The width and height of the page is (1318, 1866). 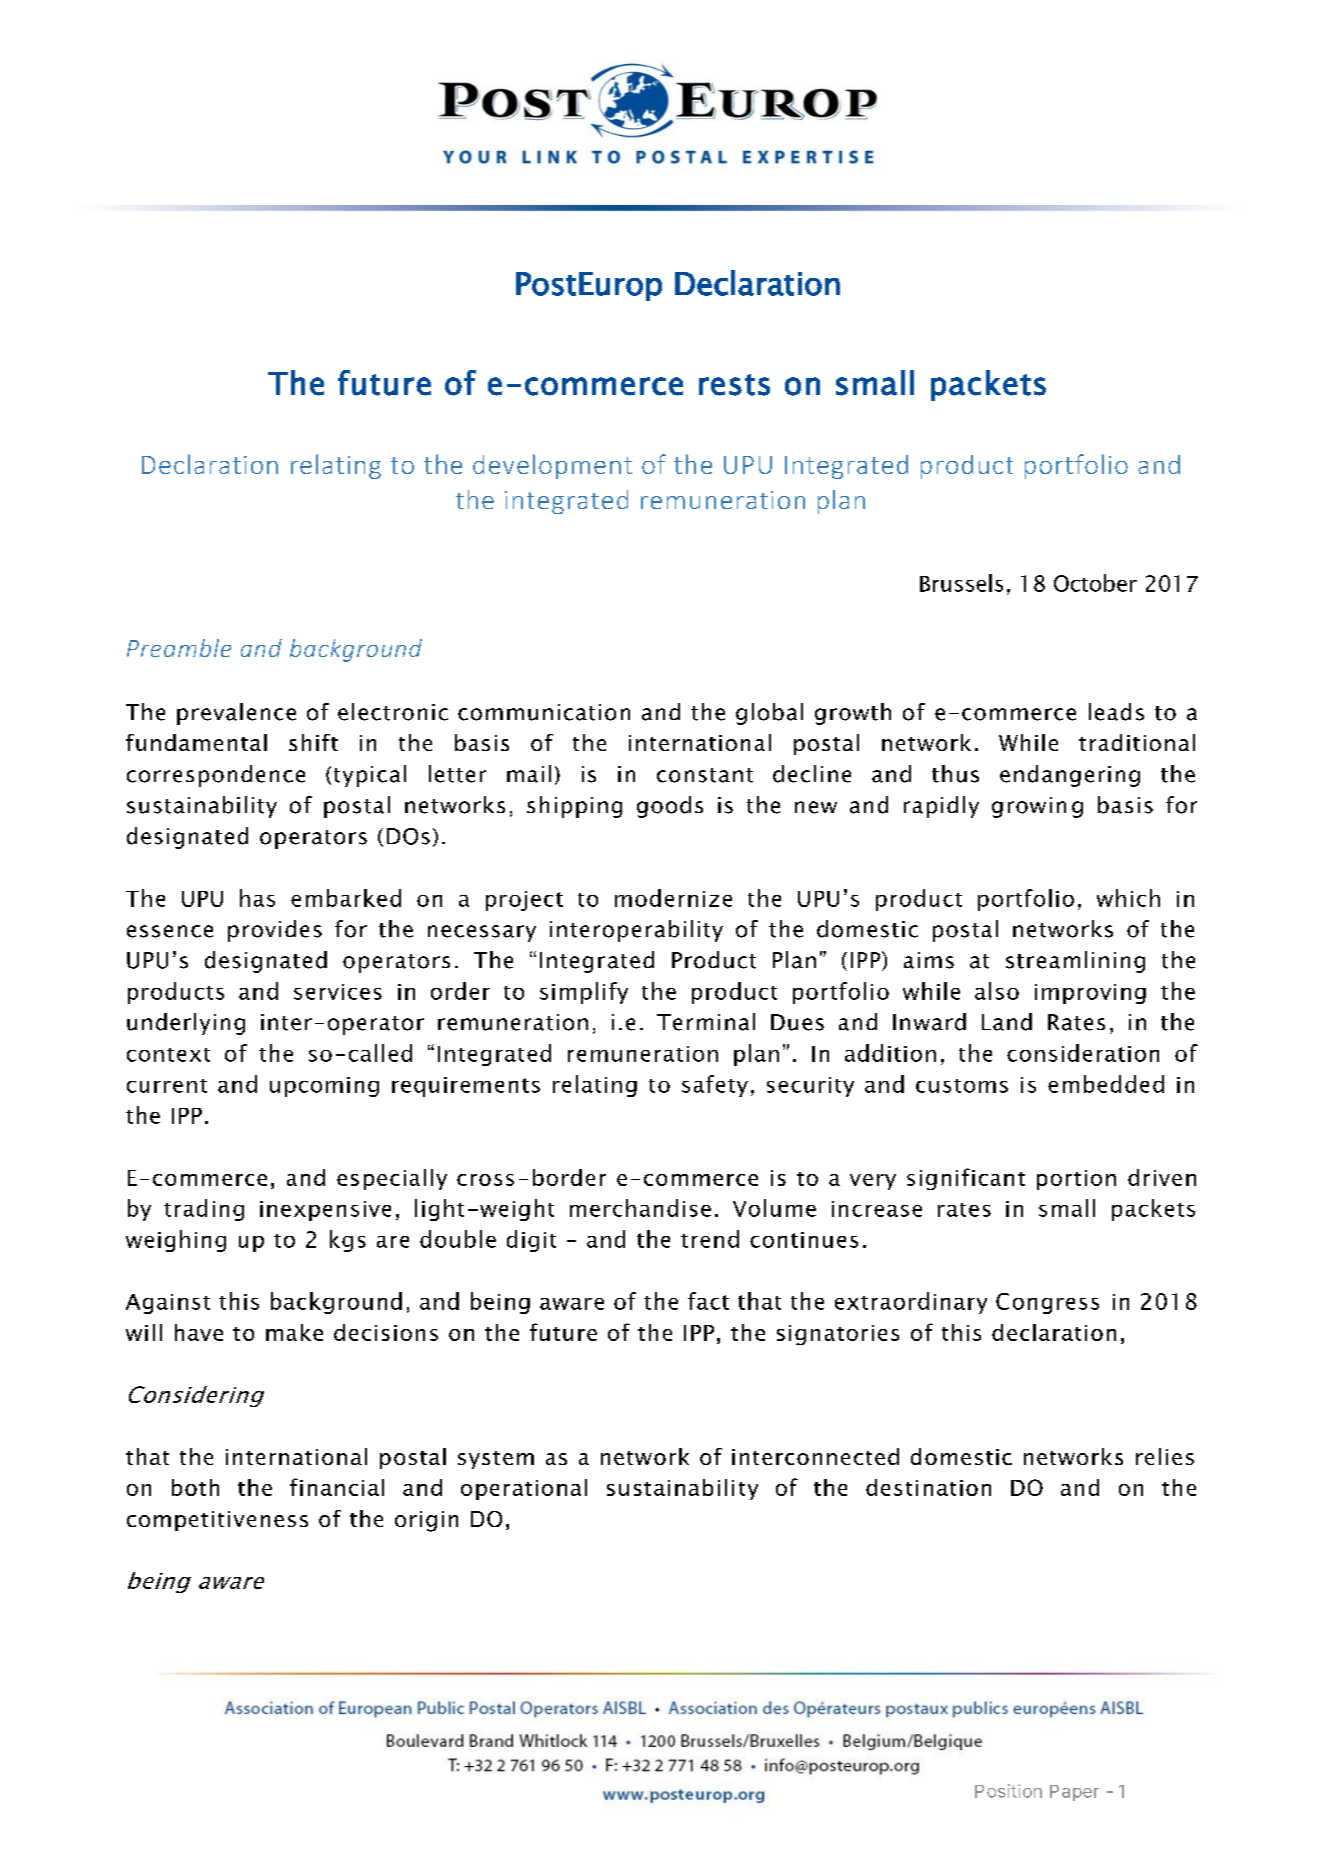 I want to click on October, so click(x=1095, y=583).
